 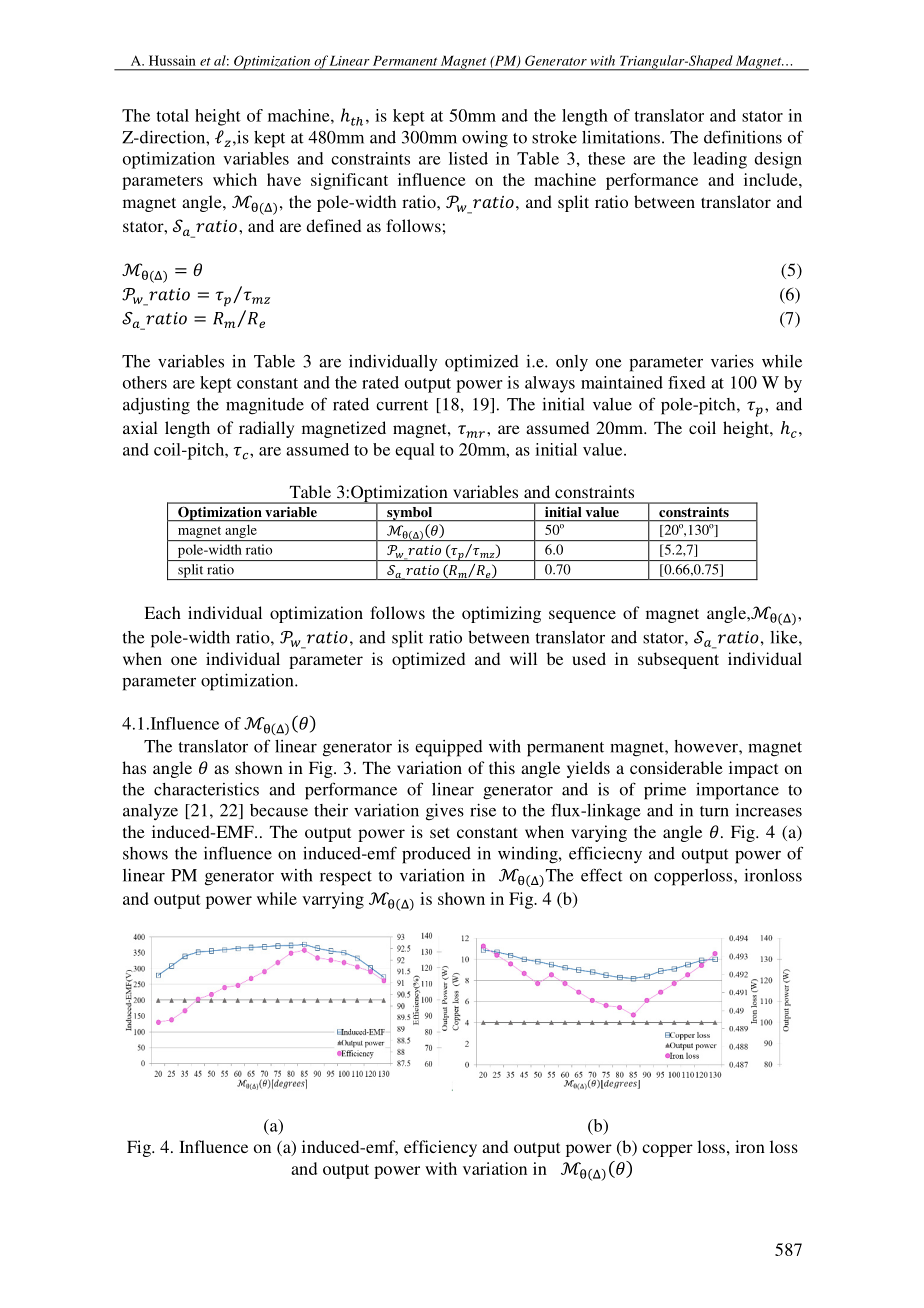 I want to click on owing, so click(x=485, y=139).
